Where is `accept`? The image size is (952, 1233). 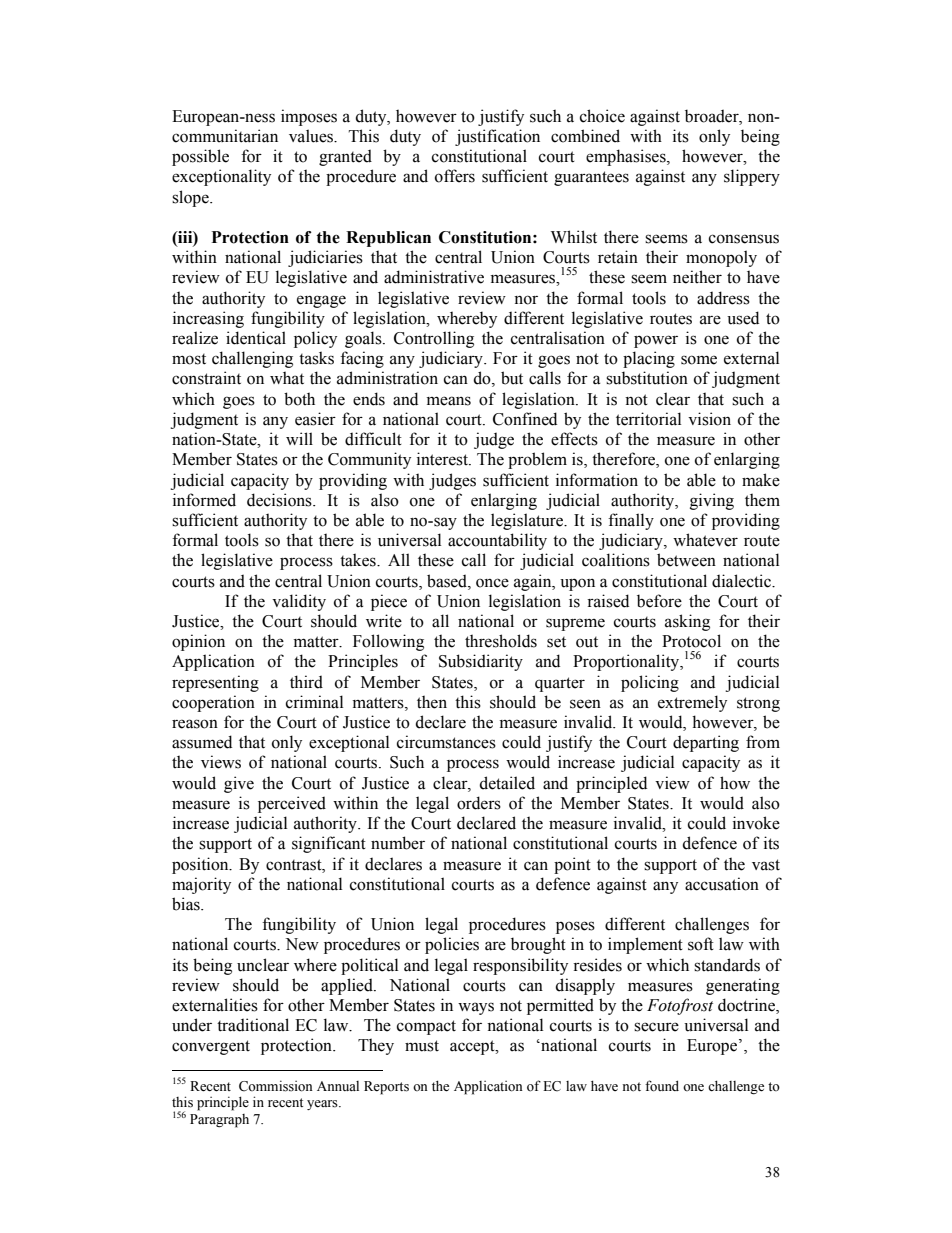 accept is located at coordinates (473, 1047).
